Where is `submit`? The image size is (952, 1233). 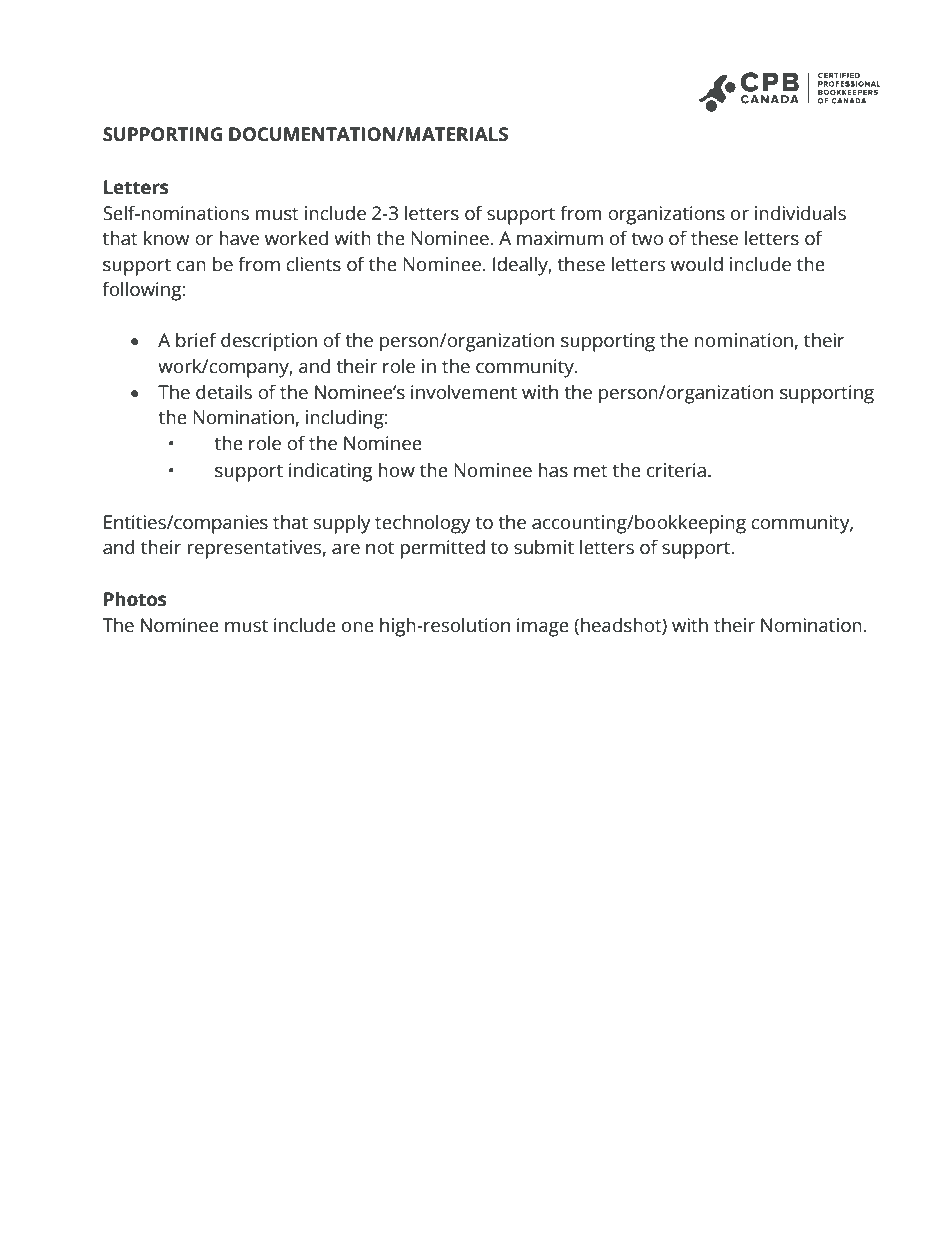 submit is located at coordinates (544, 547).
